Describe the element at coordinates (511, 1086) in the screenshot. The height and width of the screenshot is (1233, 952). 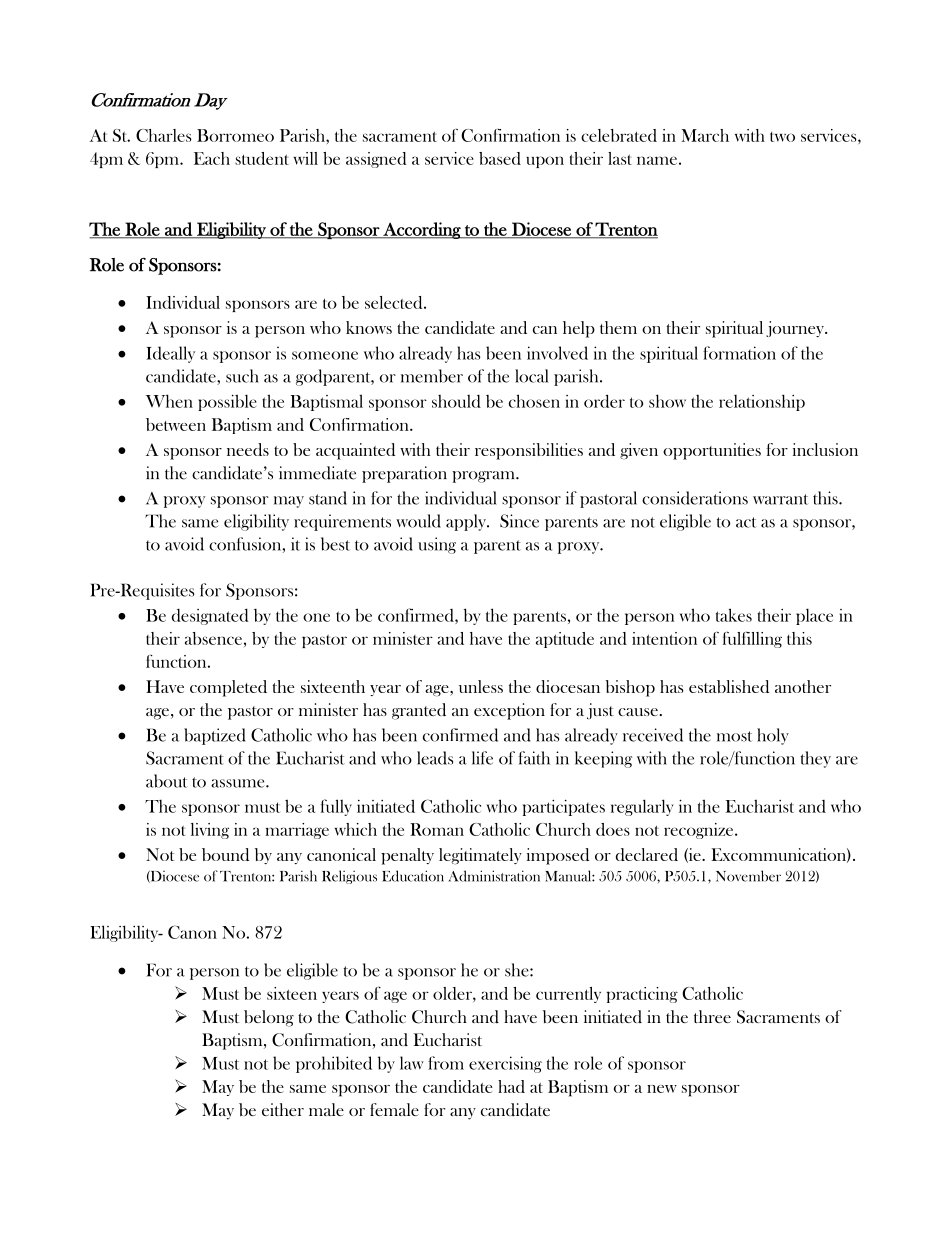
I see `had` at that location.
